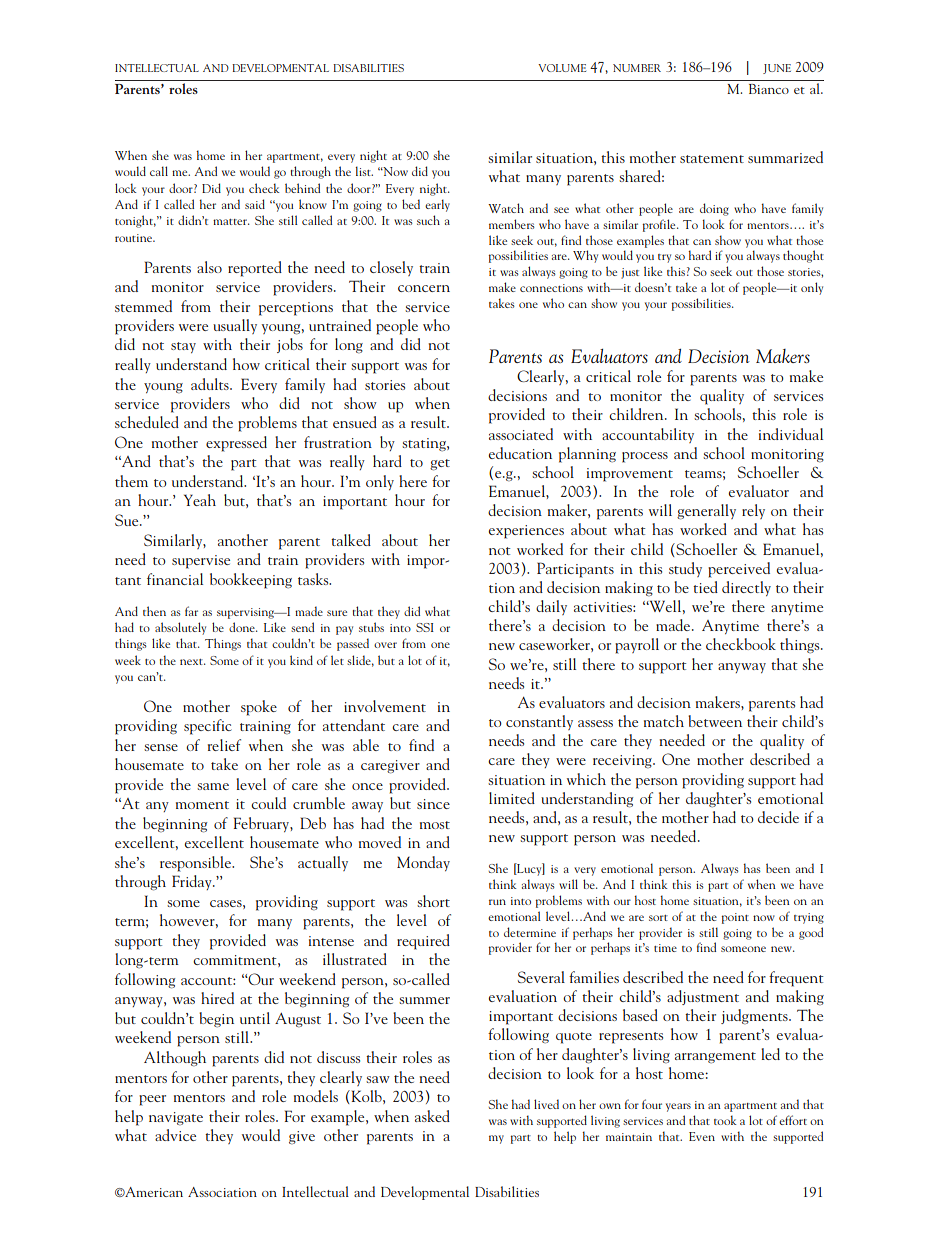 The height and width of the screenshot is (1256, 952). What do you see at coordinates (423, 863) in the screenshot?
I see `Monday` at bounding box center [423, 863].
